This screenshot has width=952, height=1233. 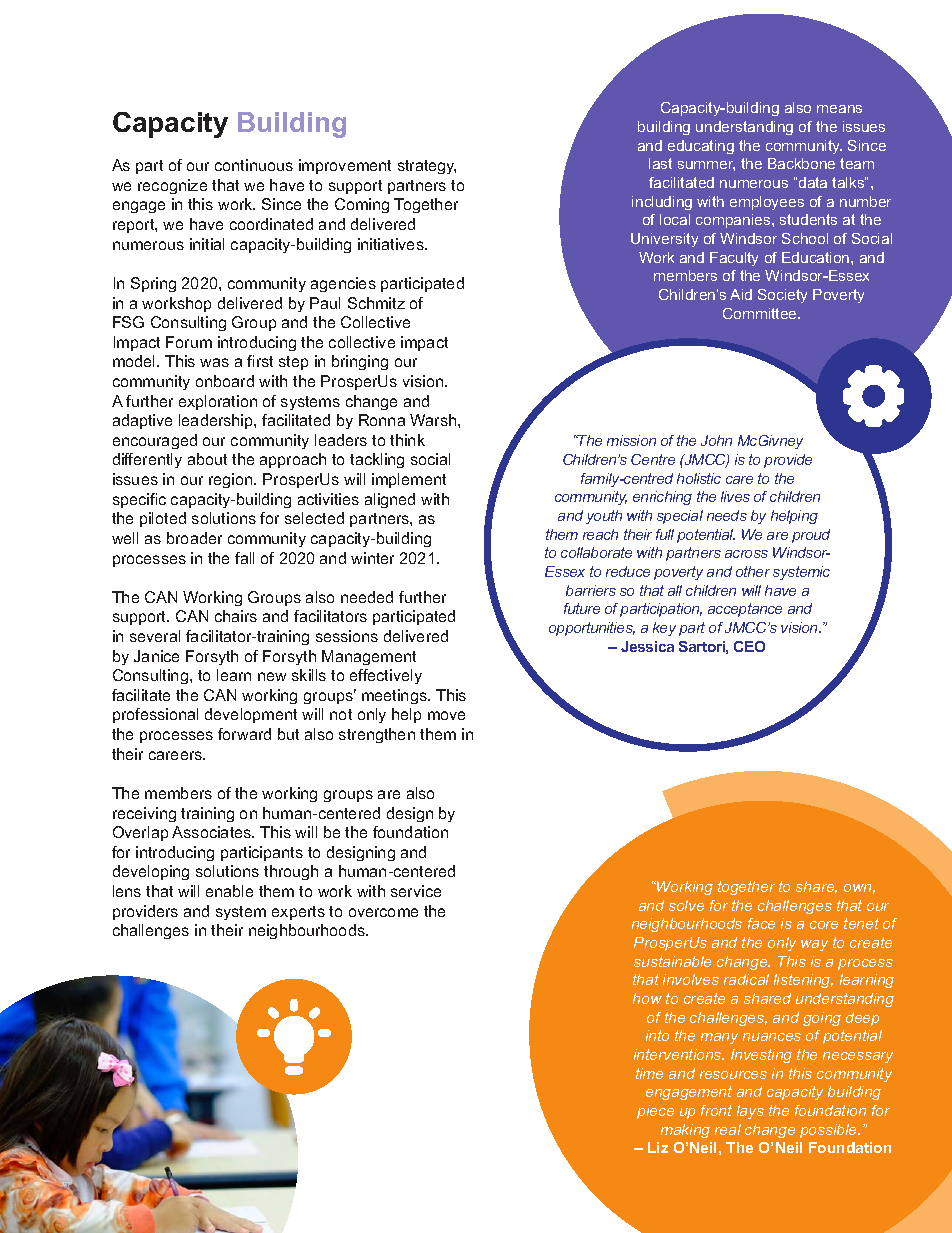 I want to click on strategy, so click(x=427, y=167).
